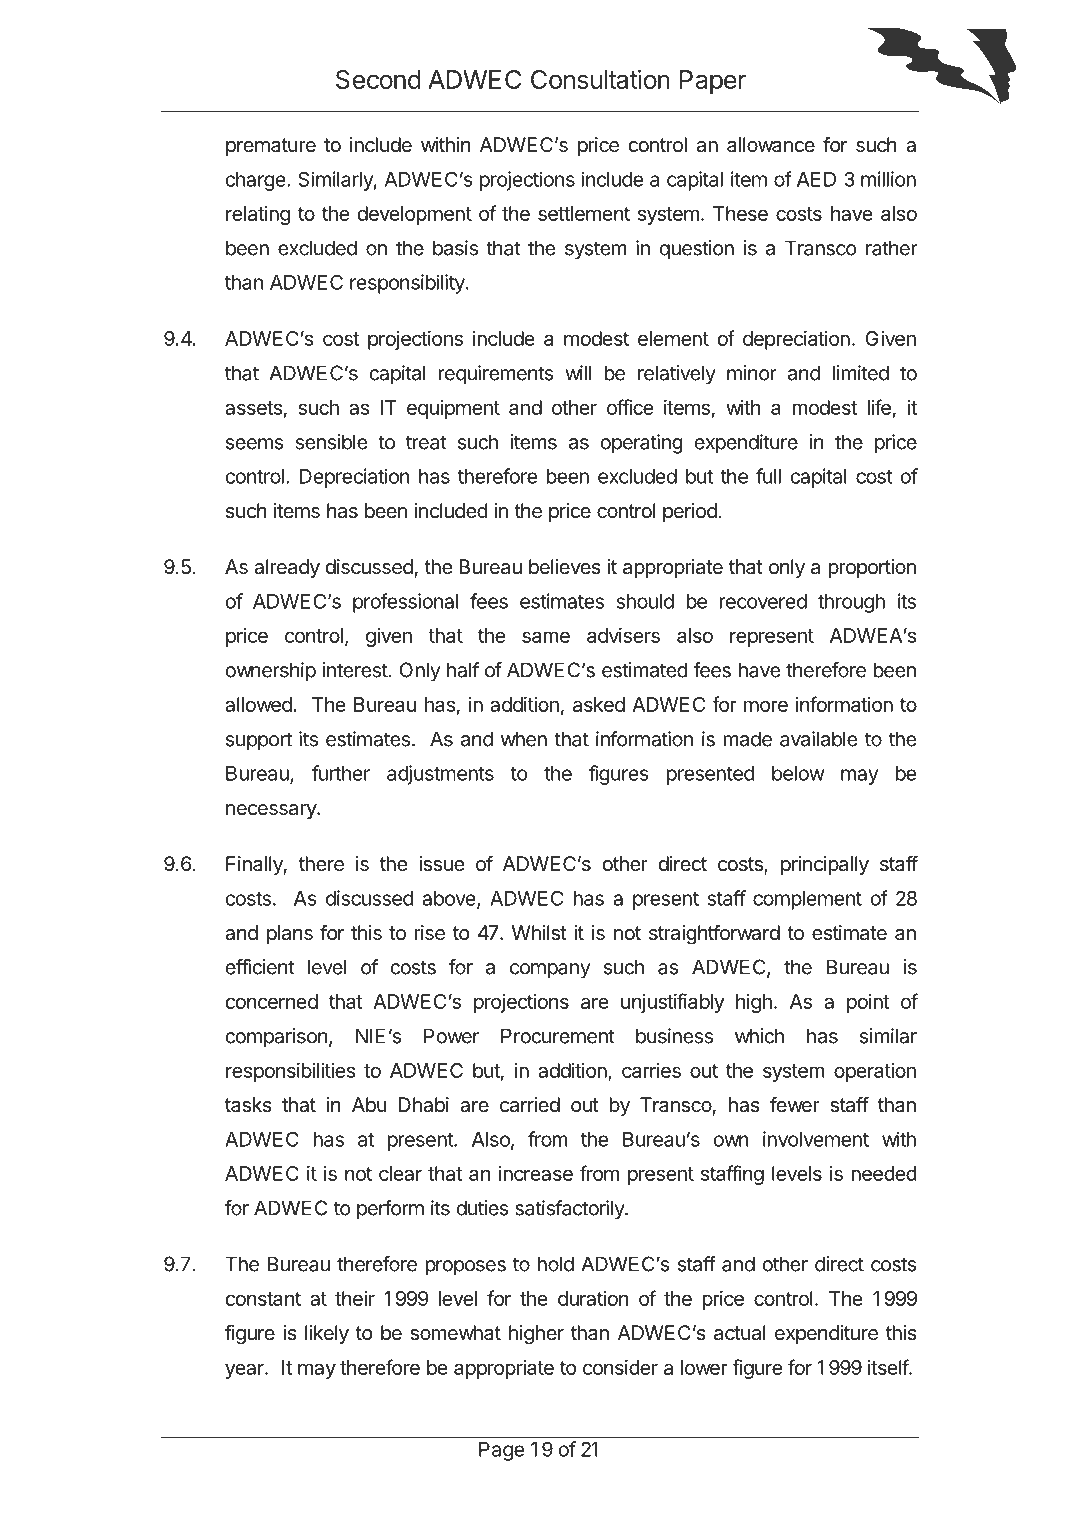  I want to click on allowance, so click(771, 145).
